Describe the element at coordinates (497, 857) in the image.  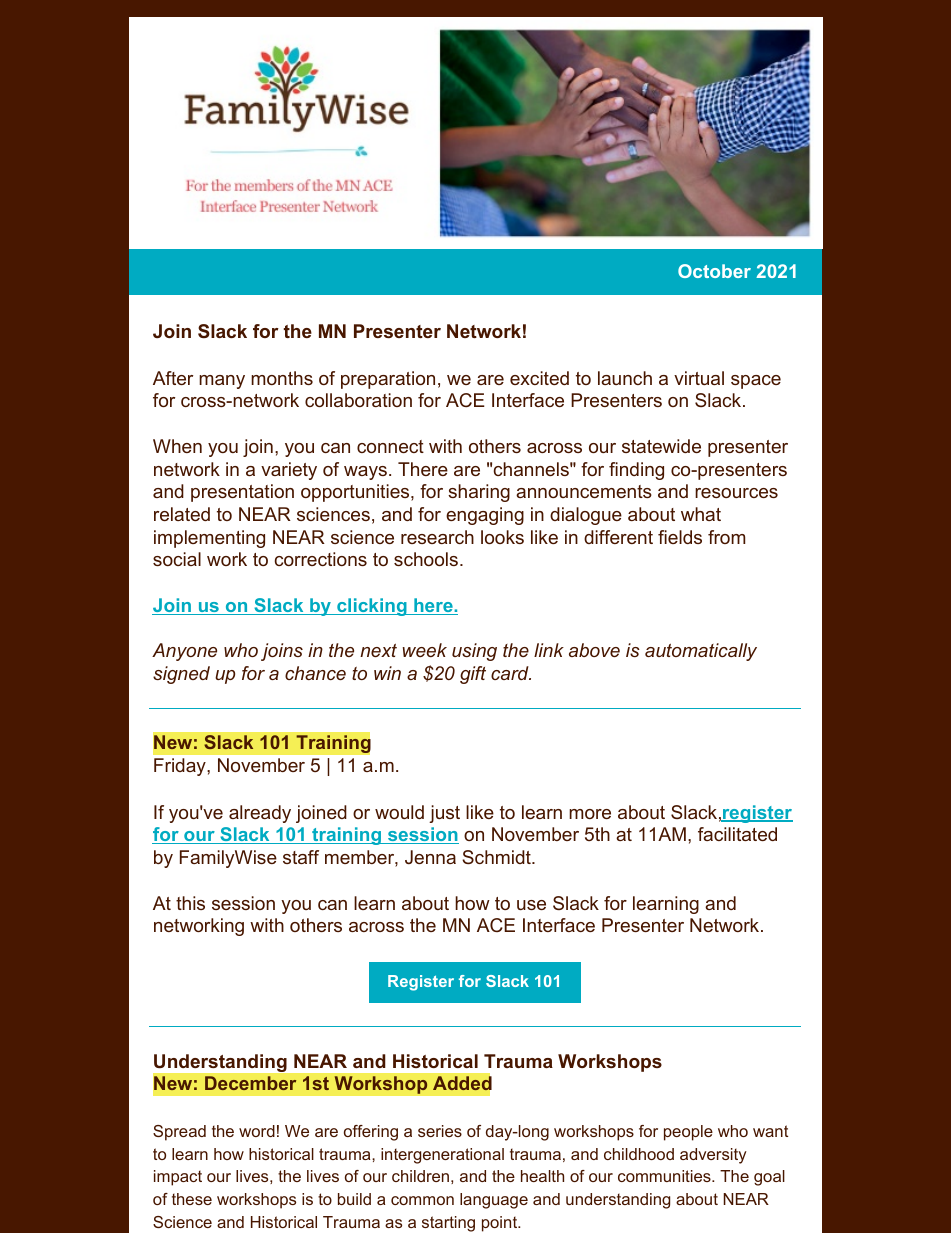
I see `Schmidt` at that location.
